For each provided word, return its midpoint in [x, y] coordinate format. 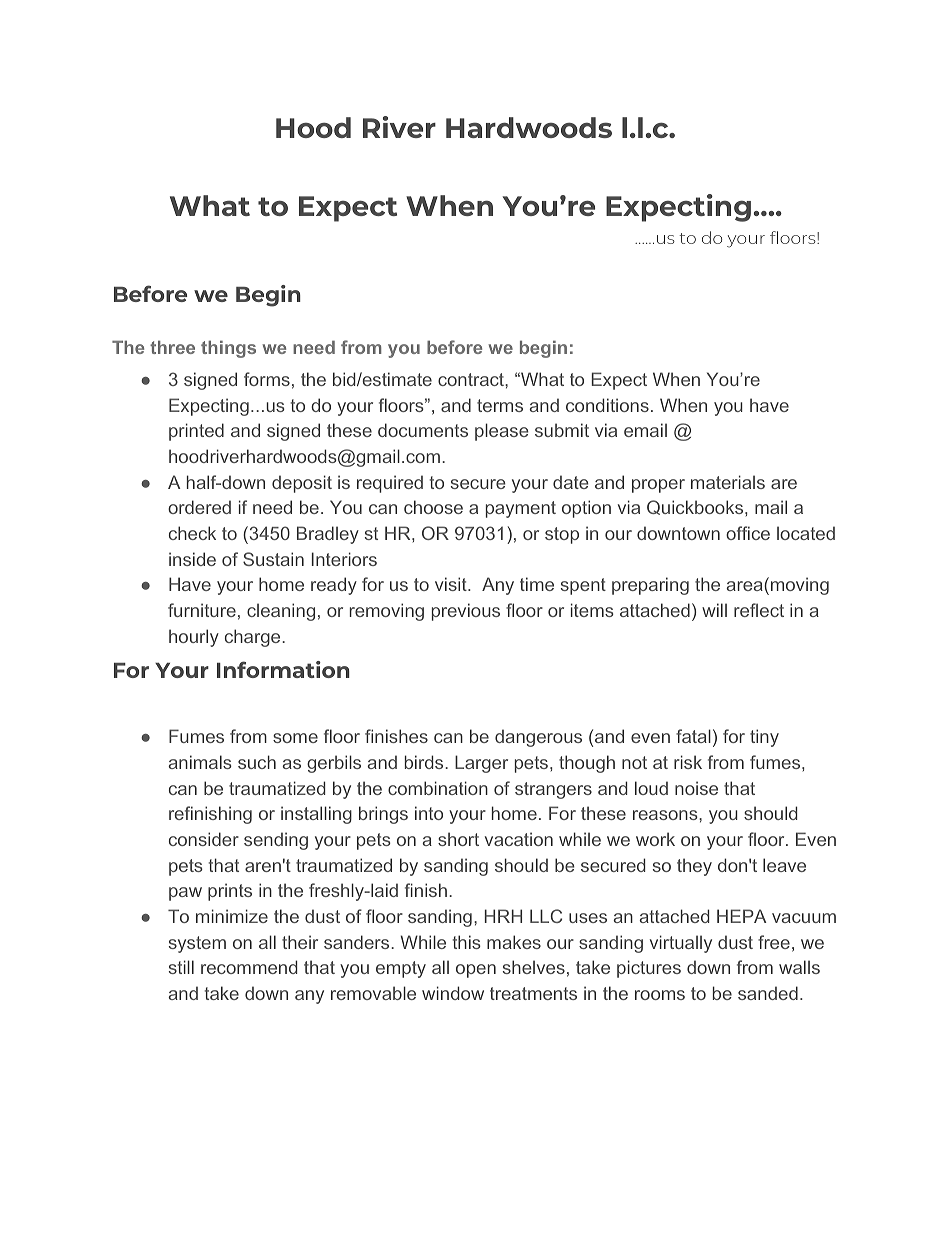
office [748, 533]
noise [696, 788]
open [476, 971]
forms [267, 379]
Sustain [273, 559]
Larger [481, 764]
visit [452, 584]
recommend [249, 967]
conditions [607, 405]
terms [500, 405]
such [257, 762]
